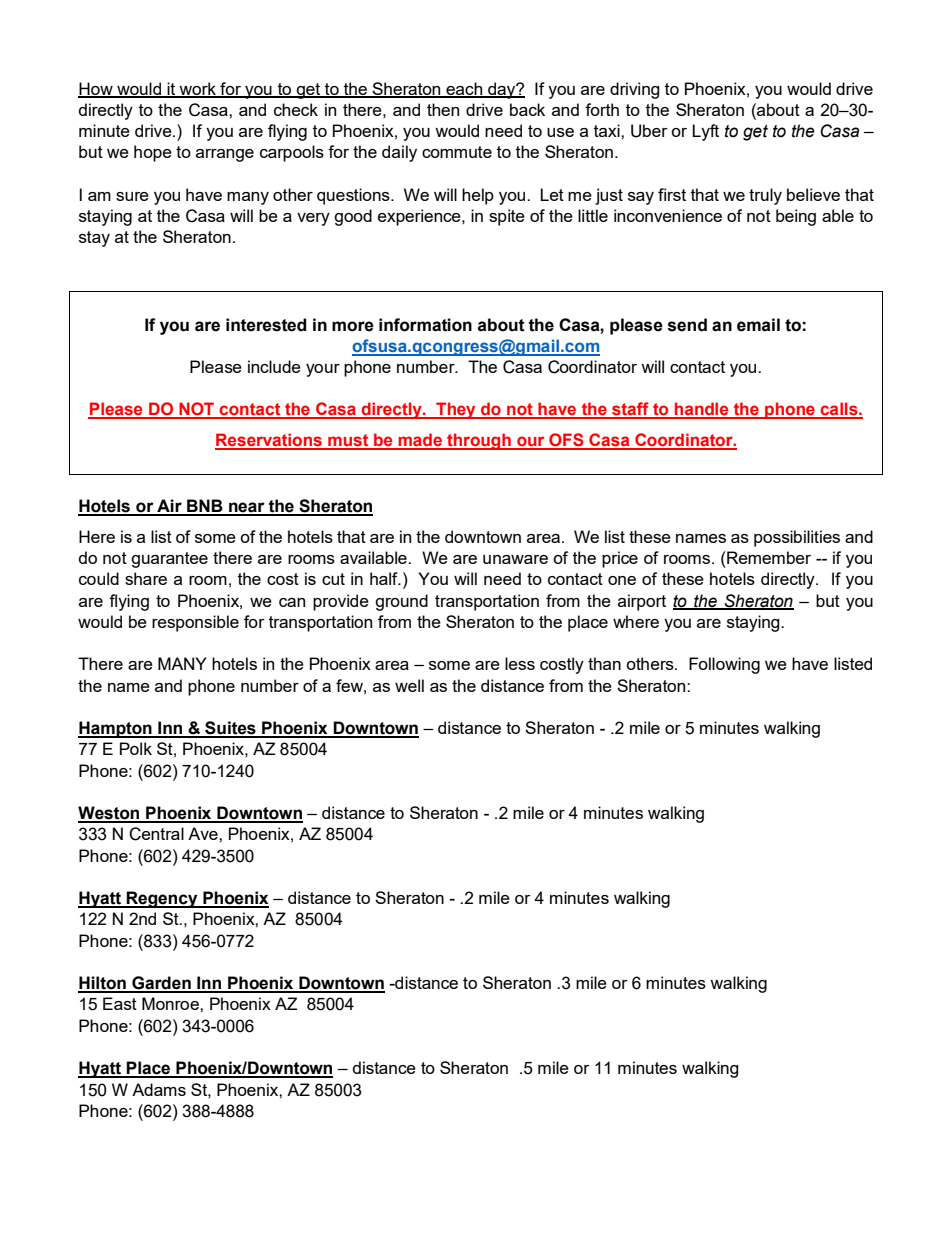  Describe the element at coordinates (758, 325) in the document. I see `email` at that location.
